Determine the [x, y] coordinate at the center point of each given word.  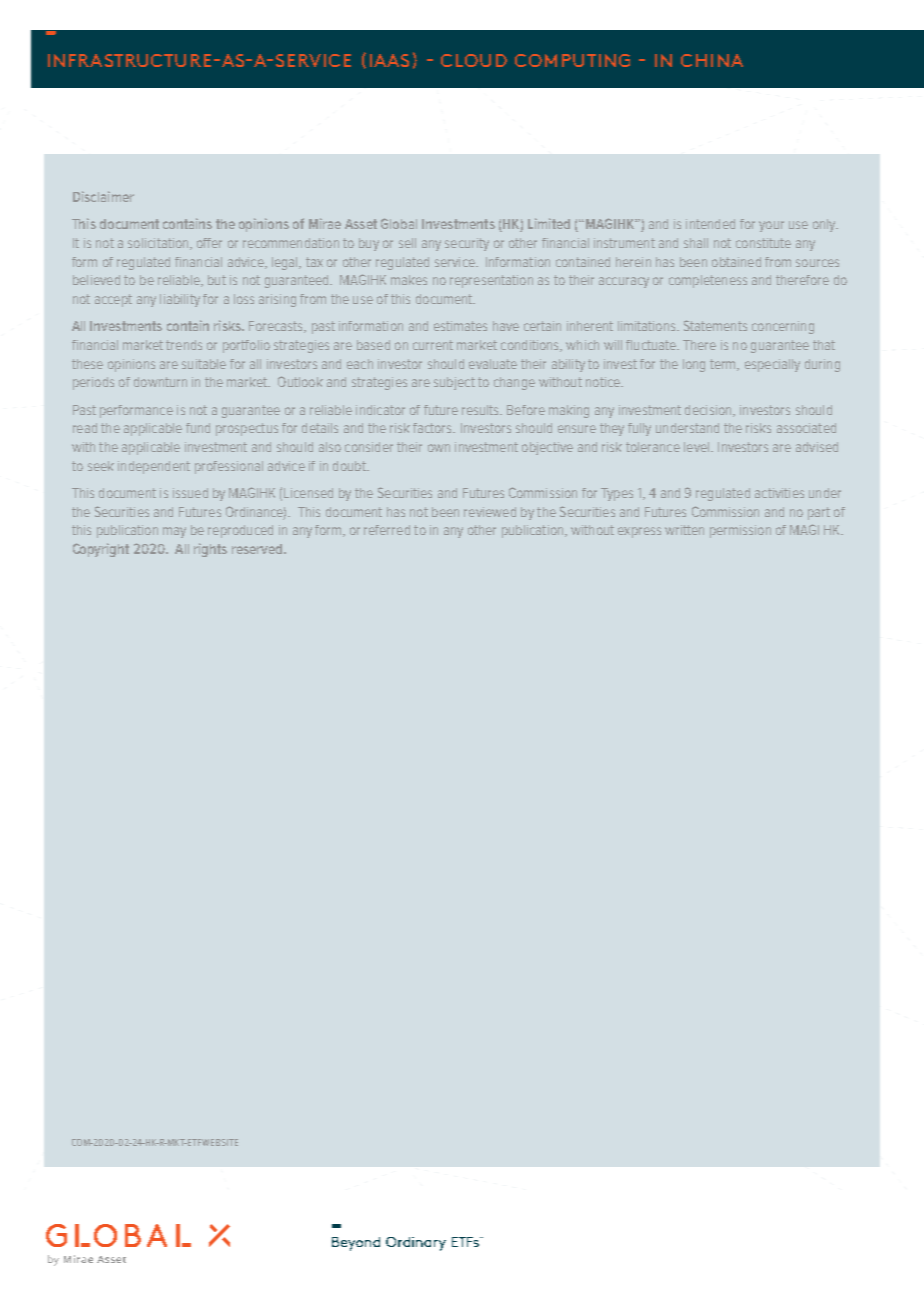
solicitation [159, 244]
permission [740, 531]
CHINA [712, 60]
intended [710, 224]
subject [454, 383]
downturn [160, 382]
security [467, 244]
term [724, 365]
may [174, 532]
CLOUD [474, 60]
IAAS [389, 60]
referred [387, 530]
